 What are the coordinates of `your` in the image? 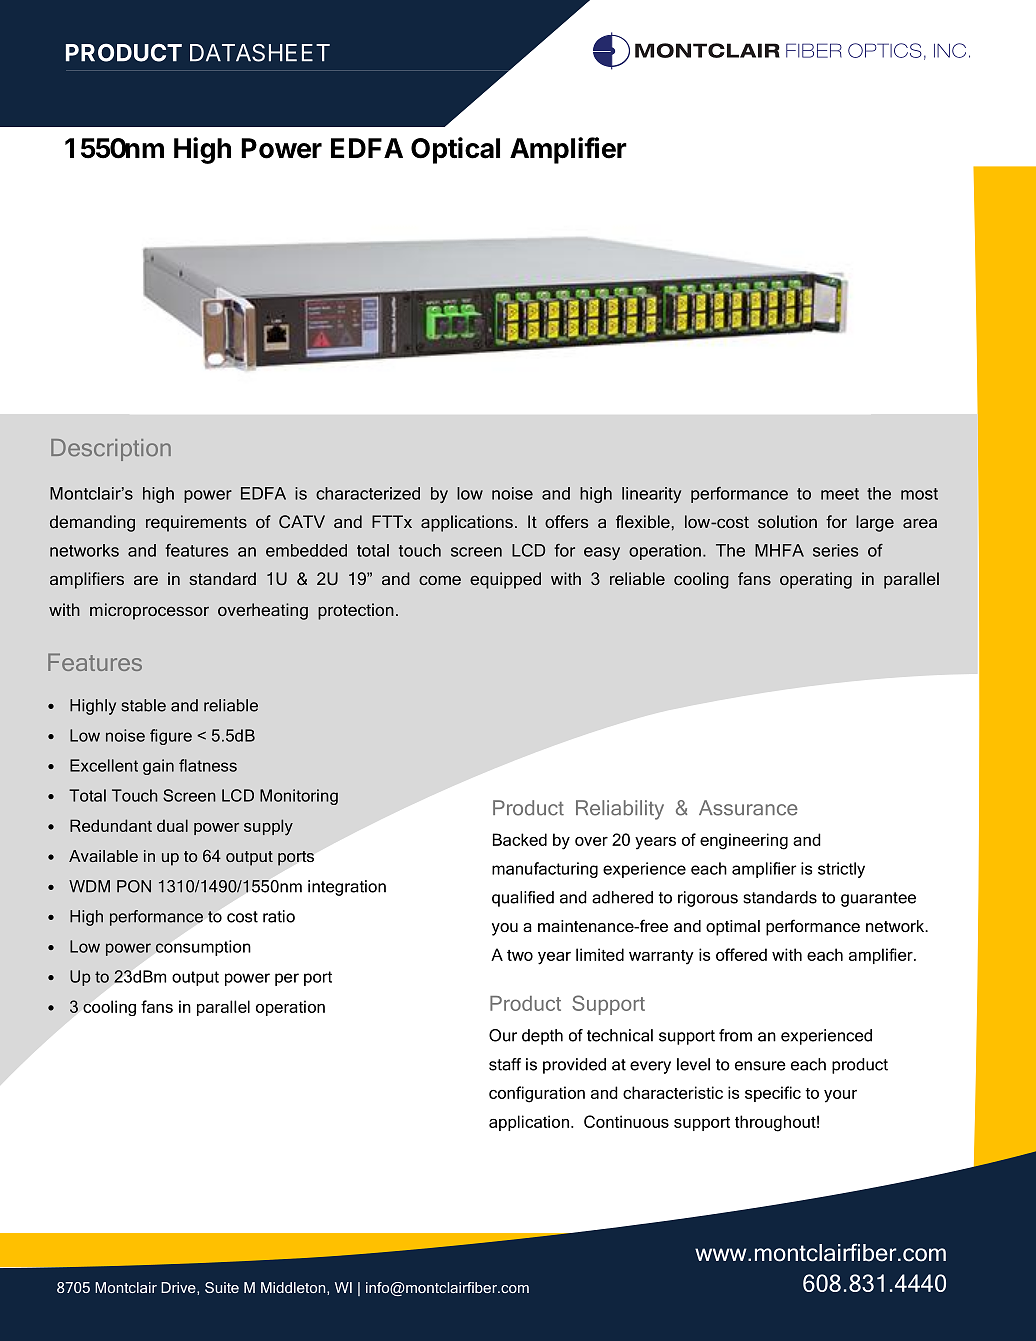 It's located at (840, 1096).
